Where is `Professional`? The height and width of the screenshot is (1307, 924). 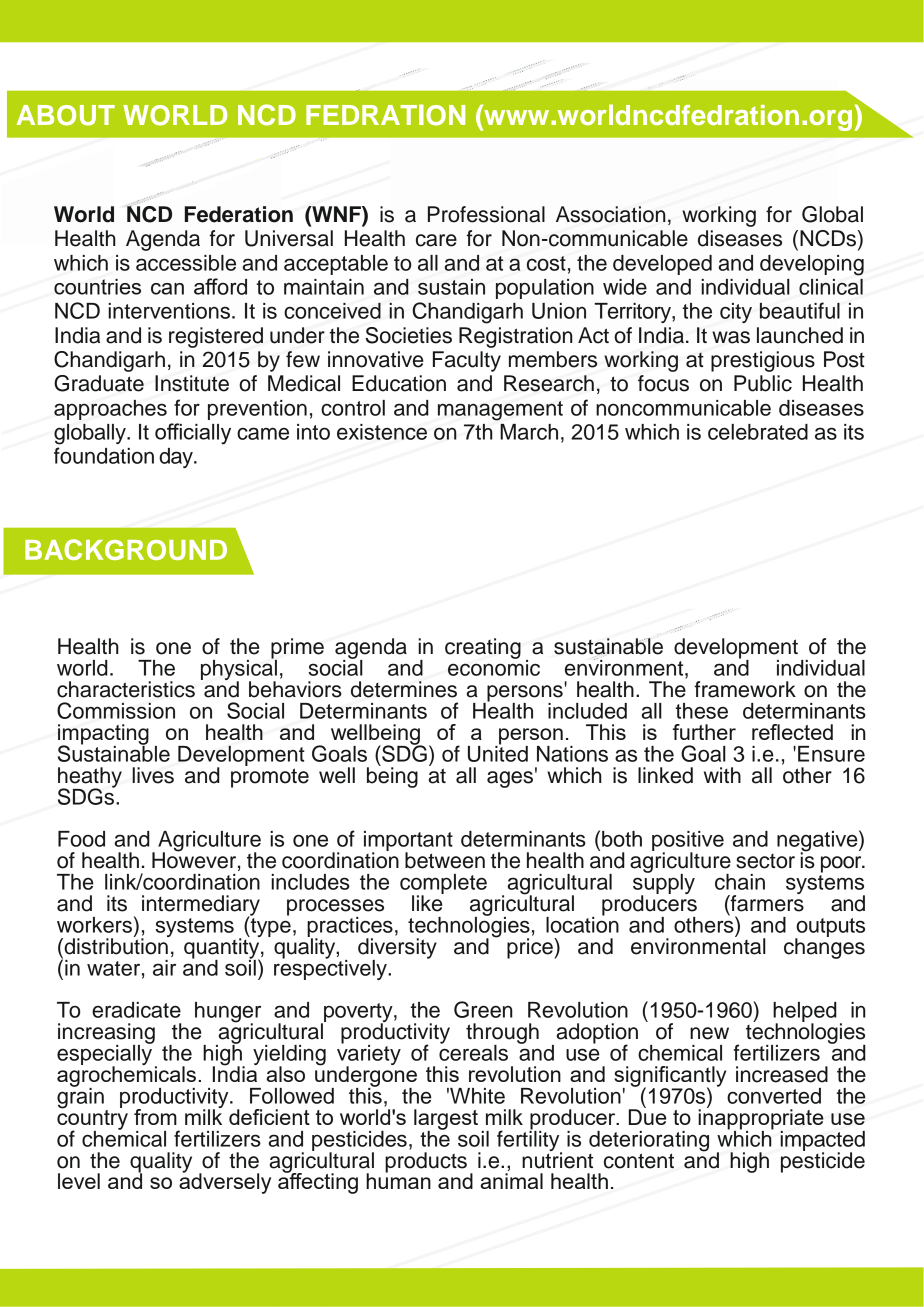
Professional is located at coordinates (486, 214).
